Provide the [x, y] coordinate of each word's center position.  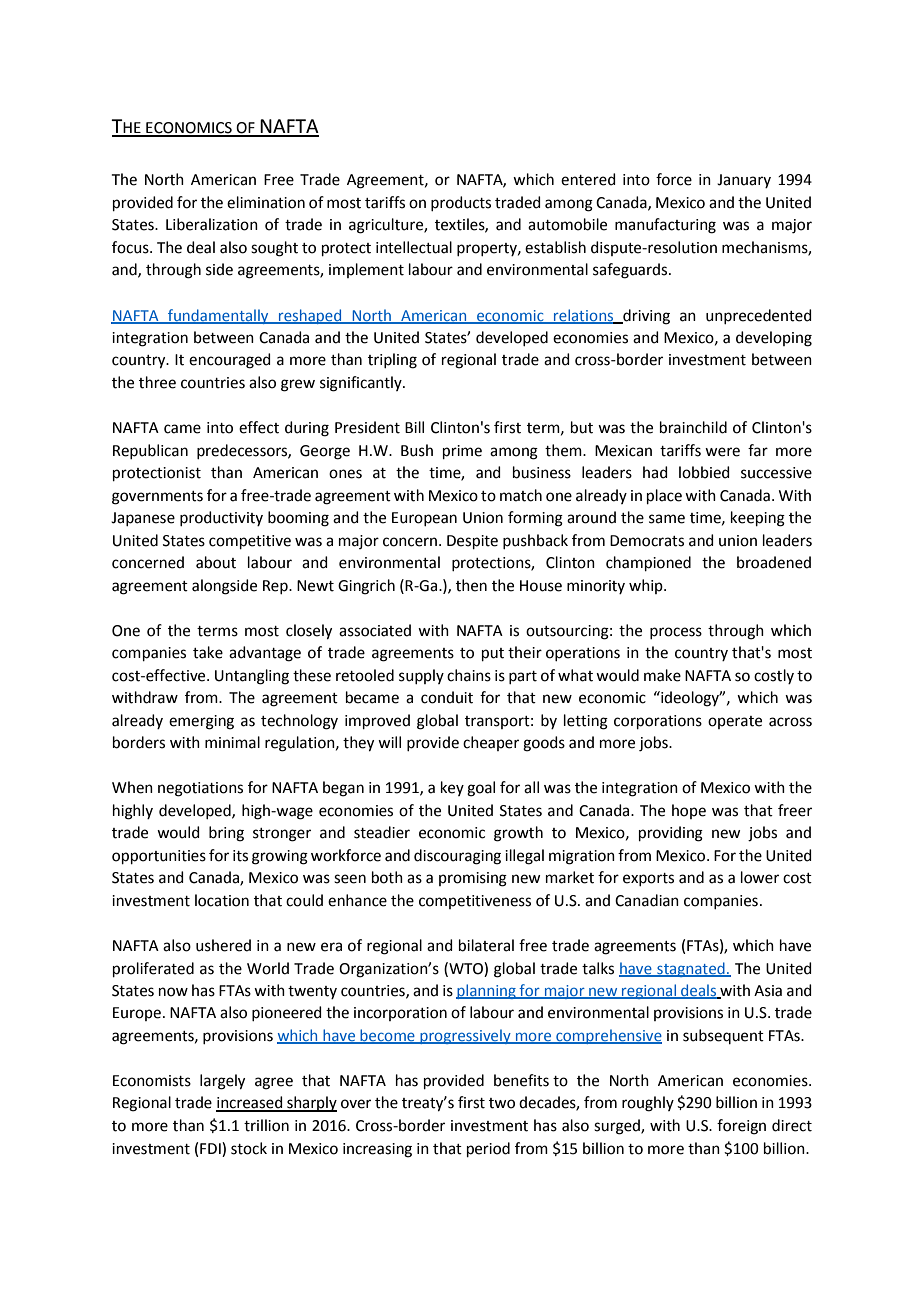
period [488, 1149]
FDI [211, 1148]
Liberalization [212, 224]
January [744, 181]
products [461, 203]
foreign [741, 1127]
